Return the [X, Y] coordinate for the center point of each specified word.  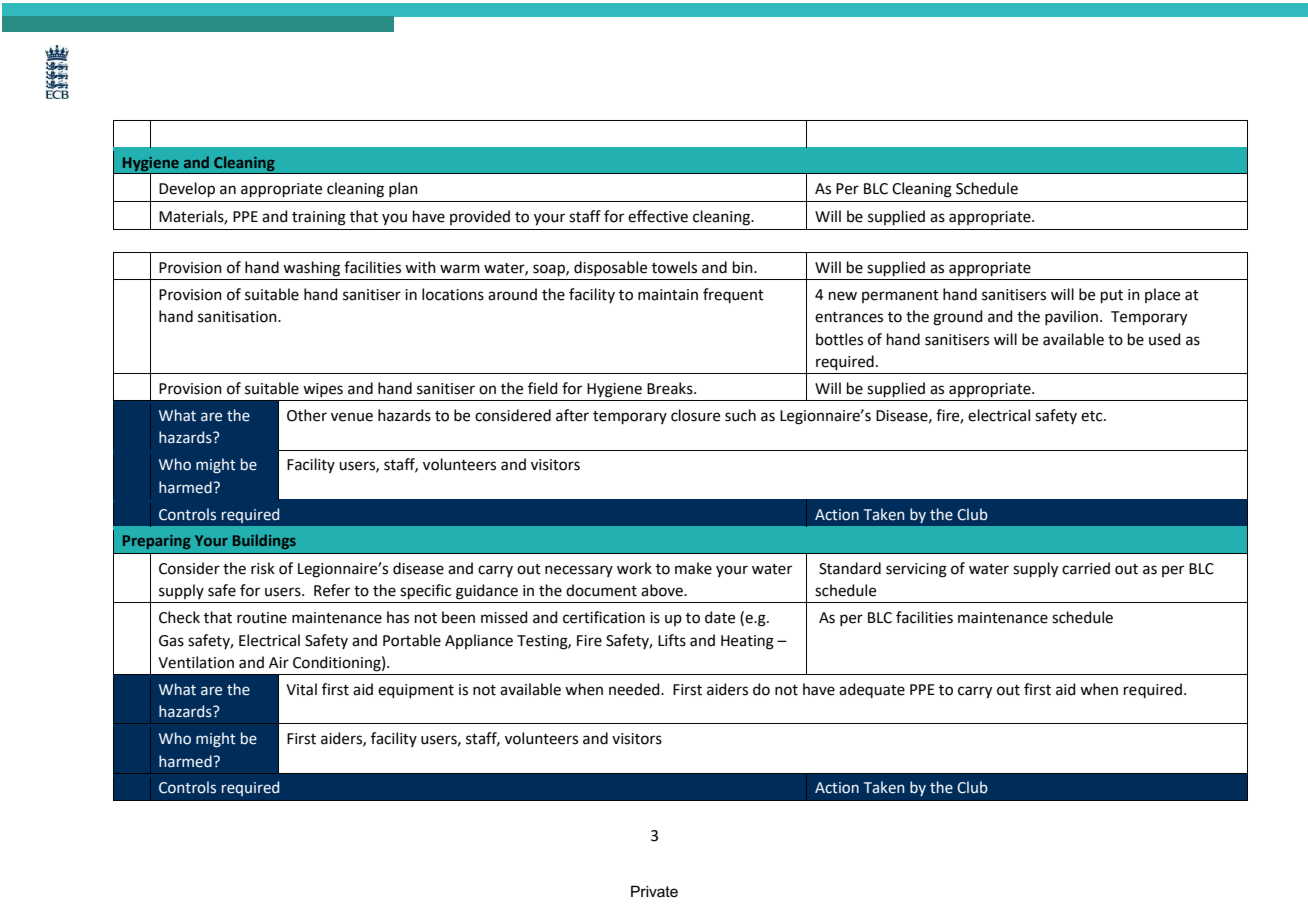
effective [658, 216]
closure [695, 415]
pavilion [1071, 317]
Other [307, 415]
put [1112, 296]
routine [262, 618]
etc [1093, 416]
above [663, 590]
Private [654, 891]
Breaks [671, 388]
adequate [872, 690]
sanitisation [238, 317]
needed [635, 689]
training [319, 218]
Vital [301, 689]
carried [1086, 568]
